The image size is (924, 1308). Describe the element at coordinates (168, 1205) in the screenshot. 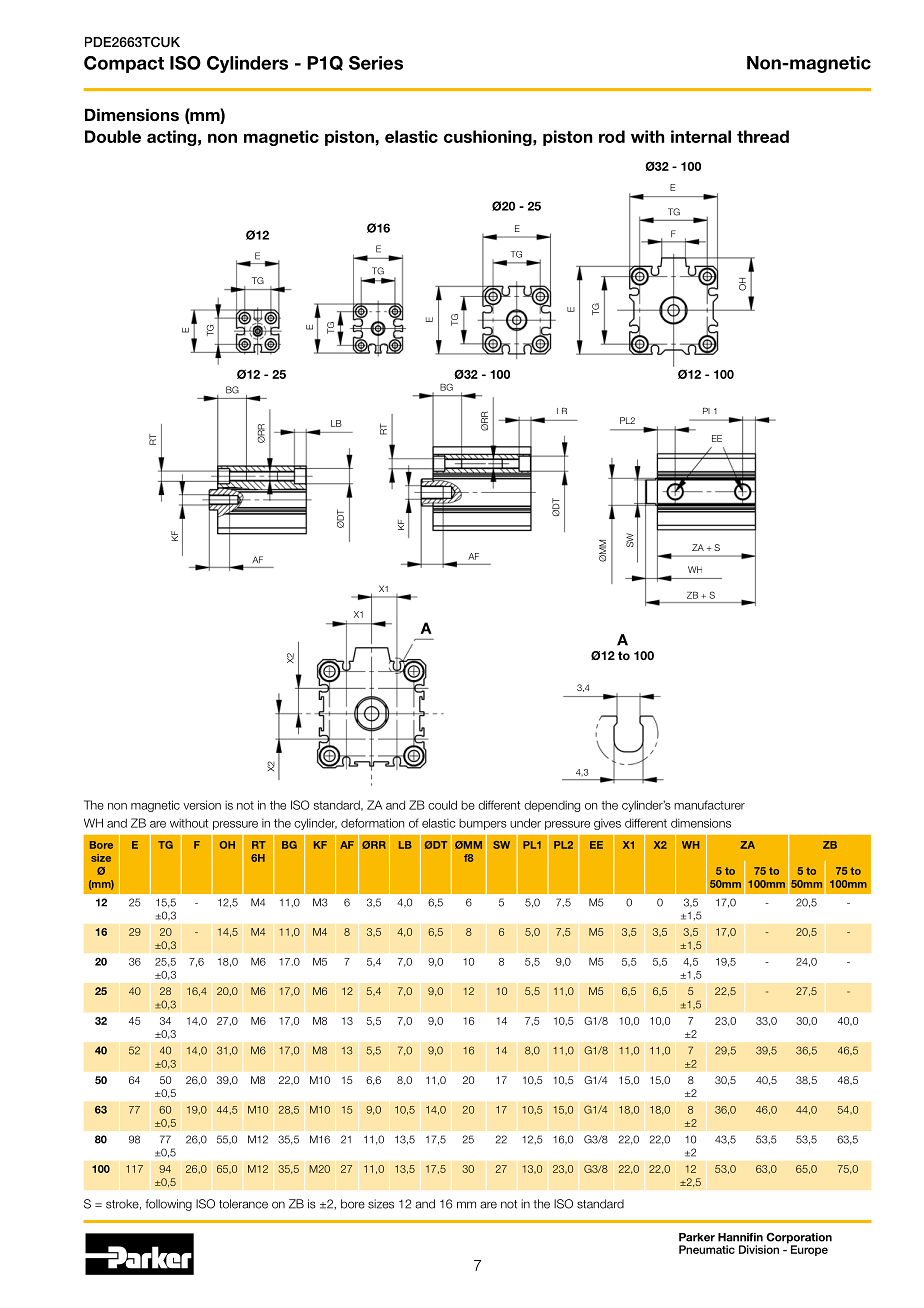

I see `following` at that location.
